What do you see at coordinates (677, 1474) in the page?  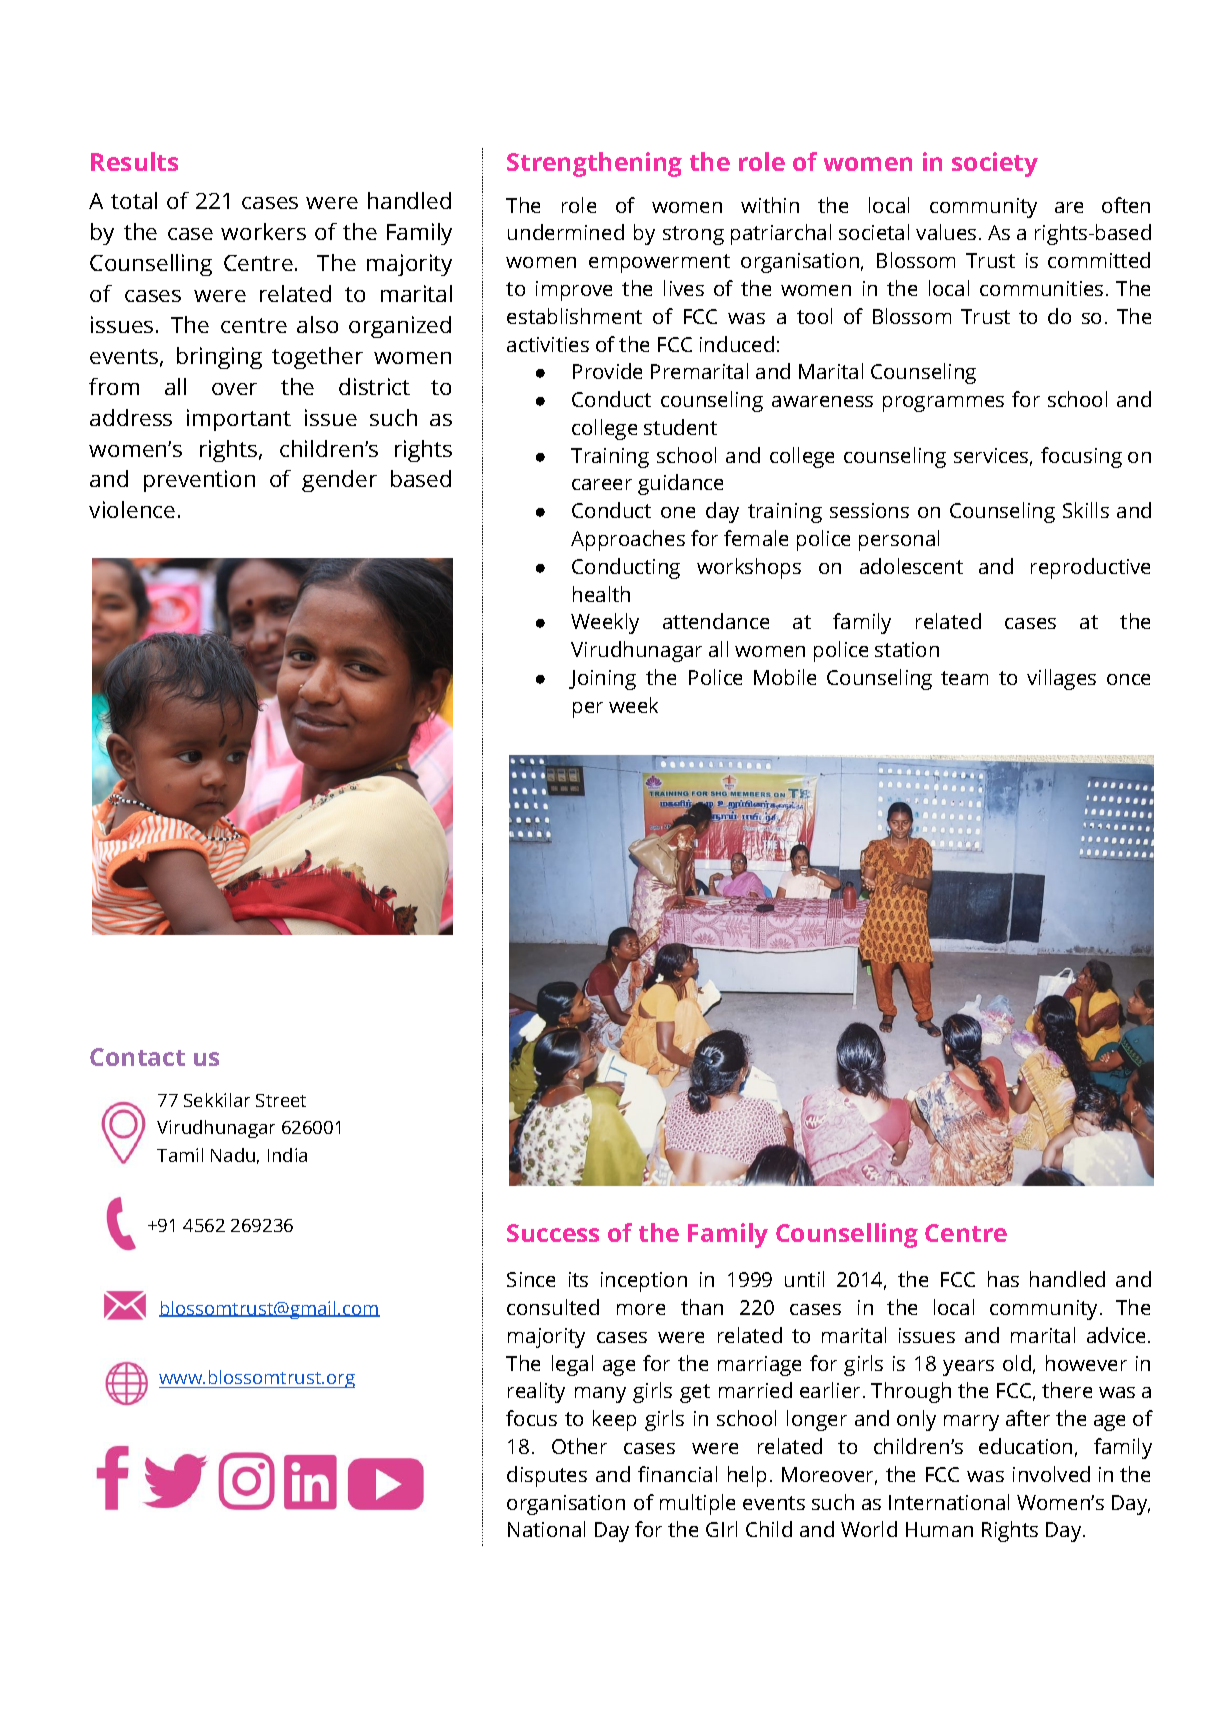 I see `financial` at bounding box center [677, 1474].
